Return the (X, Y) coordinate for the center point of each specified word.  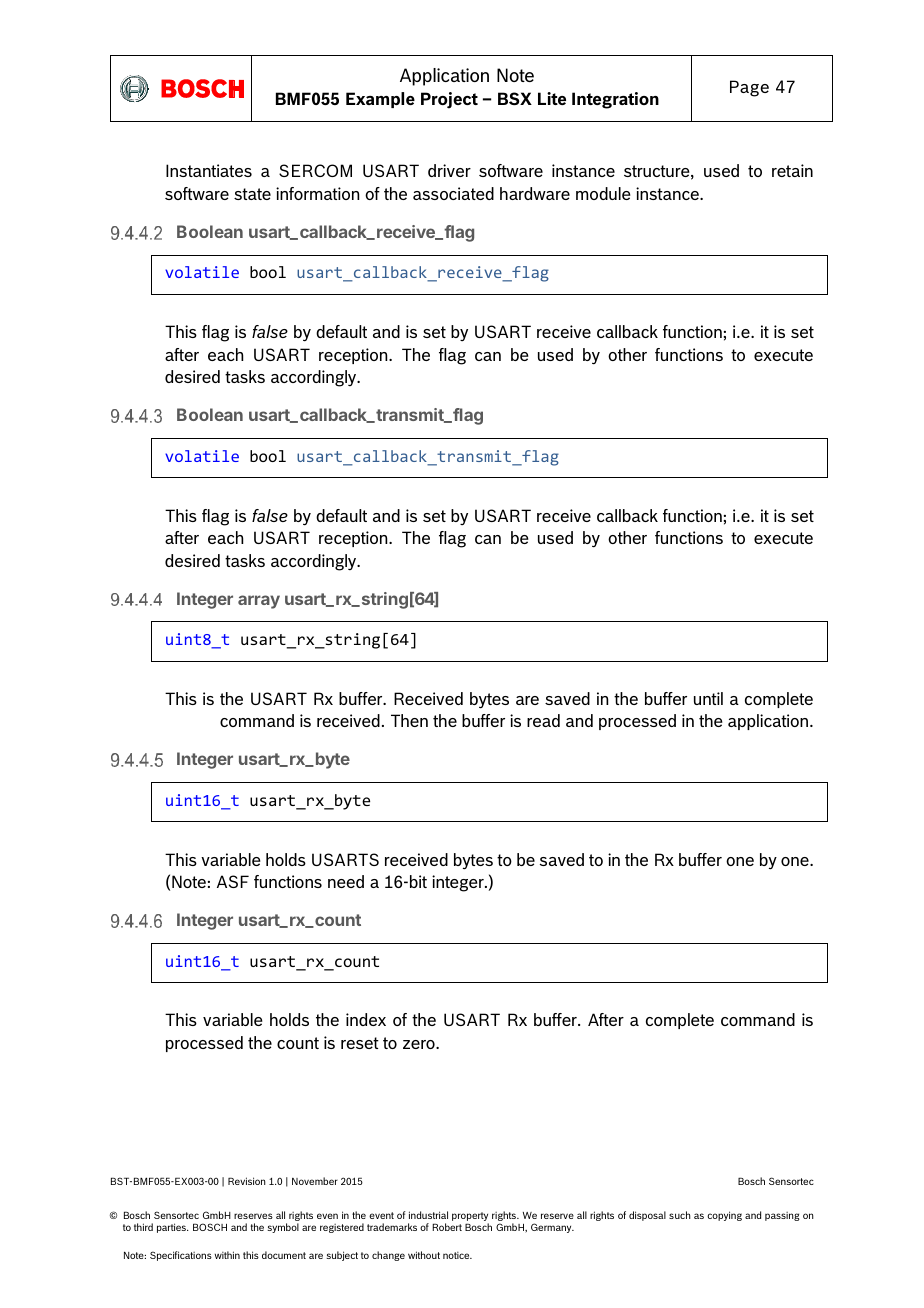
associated (453, 193)
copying (724, 1216)
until (708, 698)
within (227, 1255)
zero (420, 1044)
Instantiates (209, 170)
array (259, 602)
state (252, 194)
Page (749, 88)
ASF (233, 881)
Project (449, 100)
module (603, 193)
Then (409, 720)
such (680, 1215)
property (470, 1218)
